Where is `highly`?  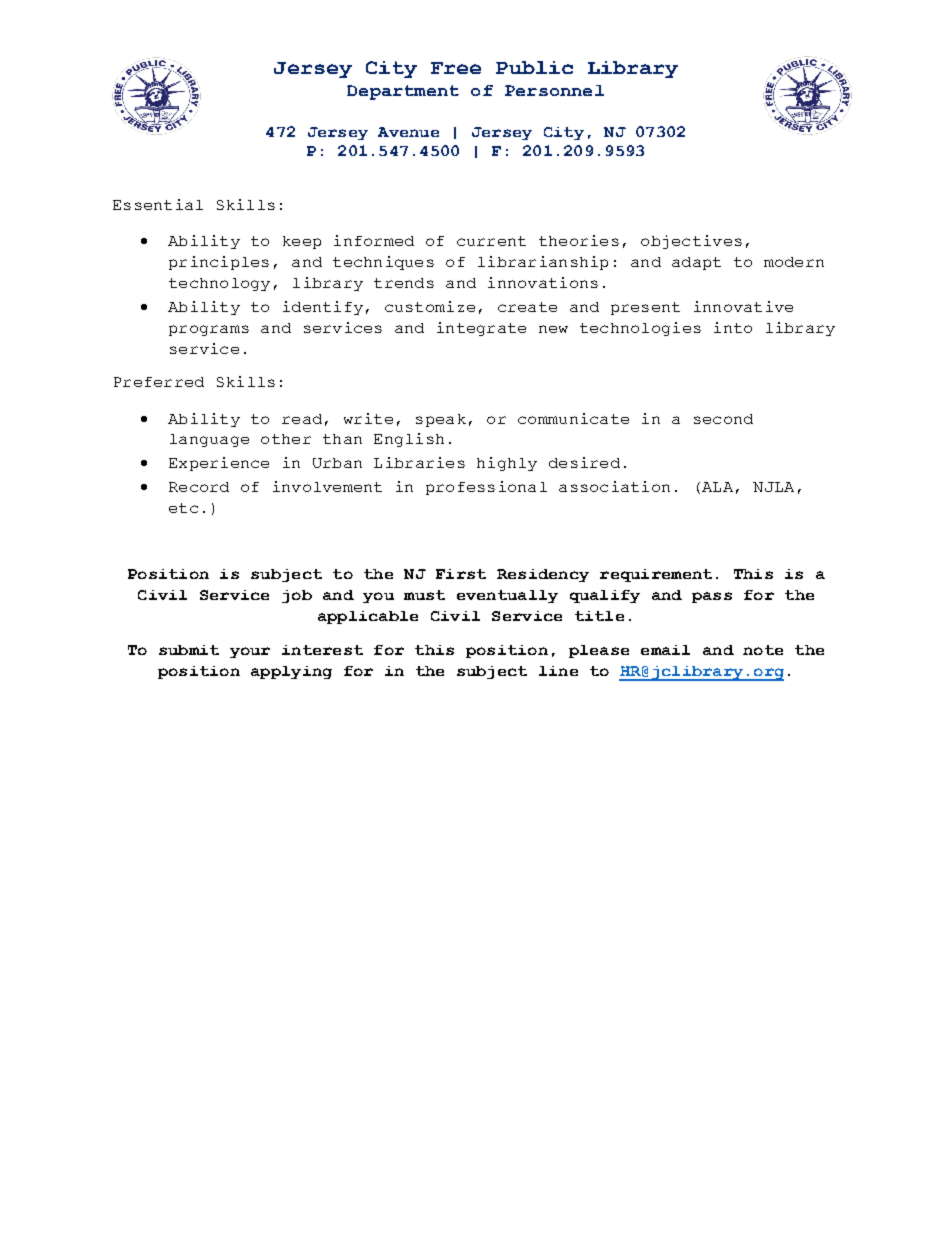 highly is located at coordinates (507, 464).
